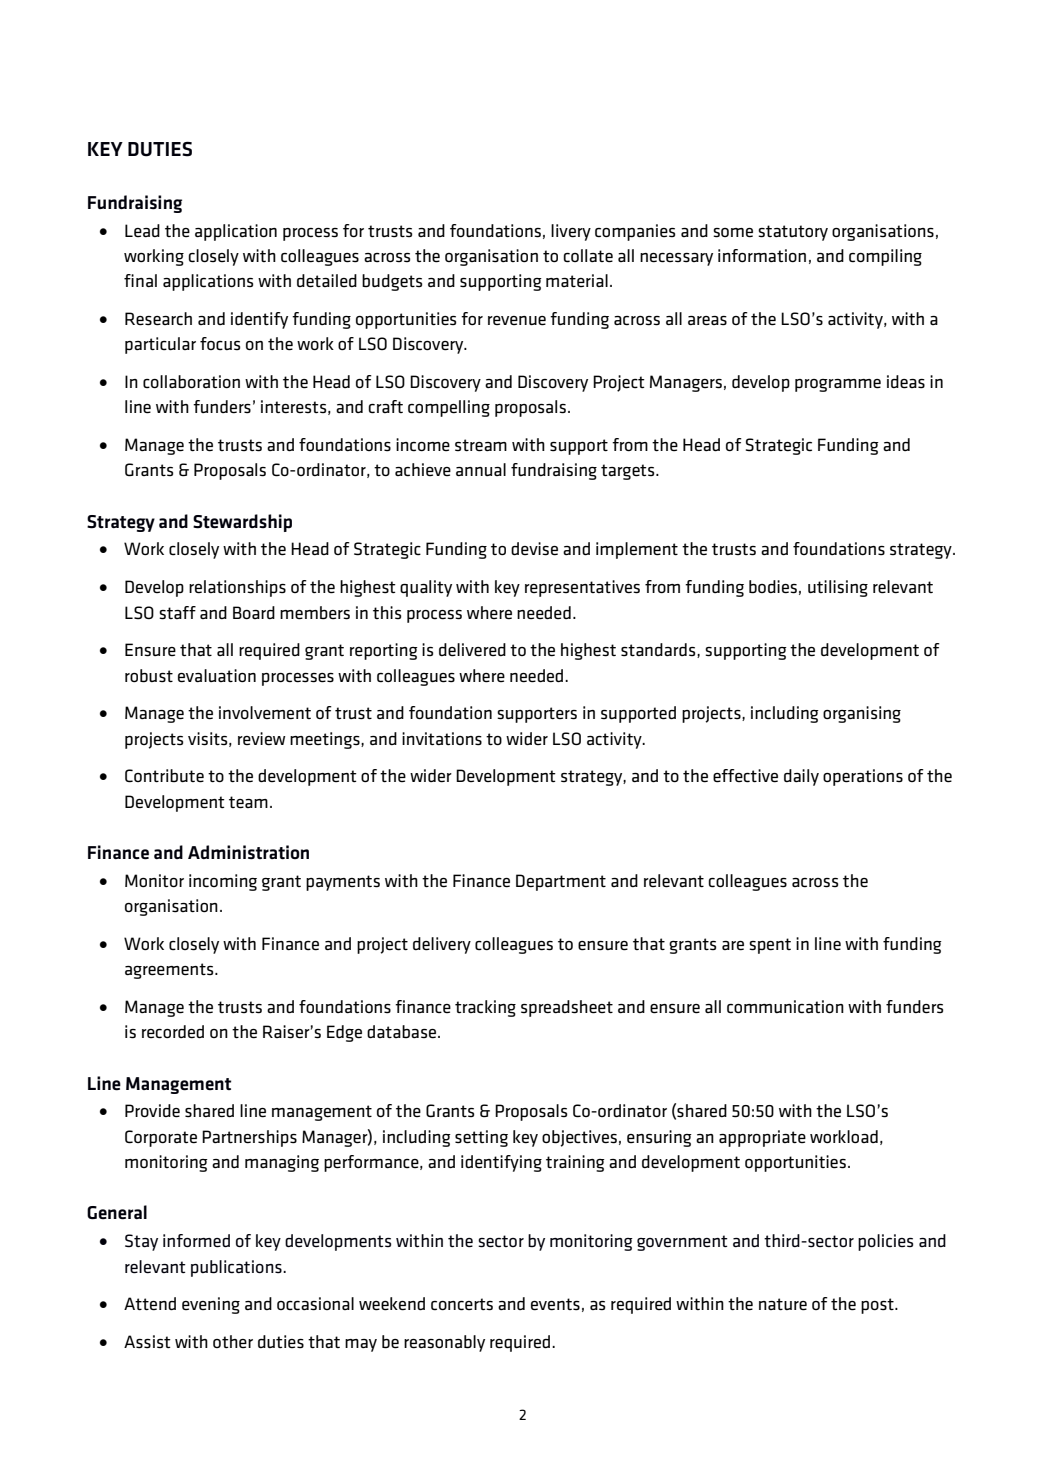 Image resolution: width=1040 pixels, height=1471 pixels. I want to click on communication, so click(785, 1007).
